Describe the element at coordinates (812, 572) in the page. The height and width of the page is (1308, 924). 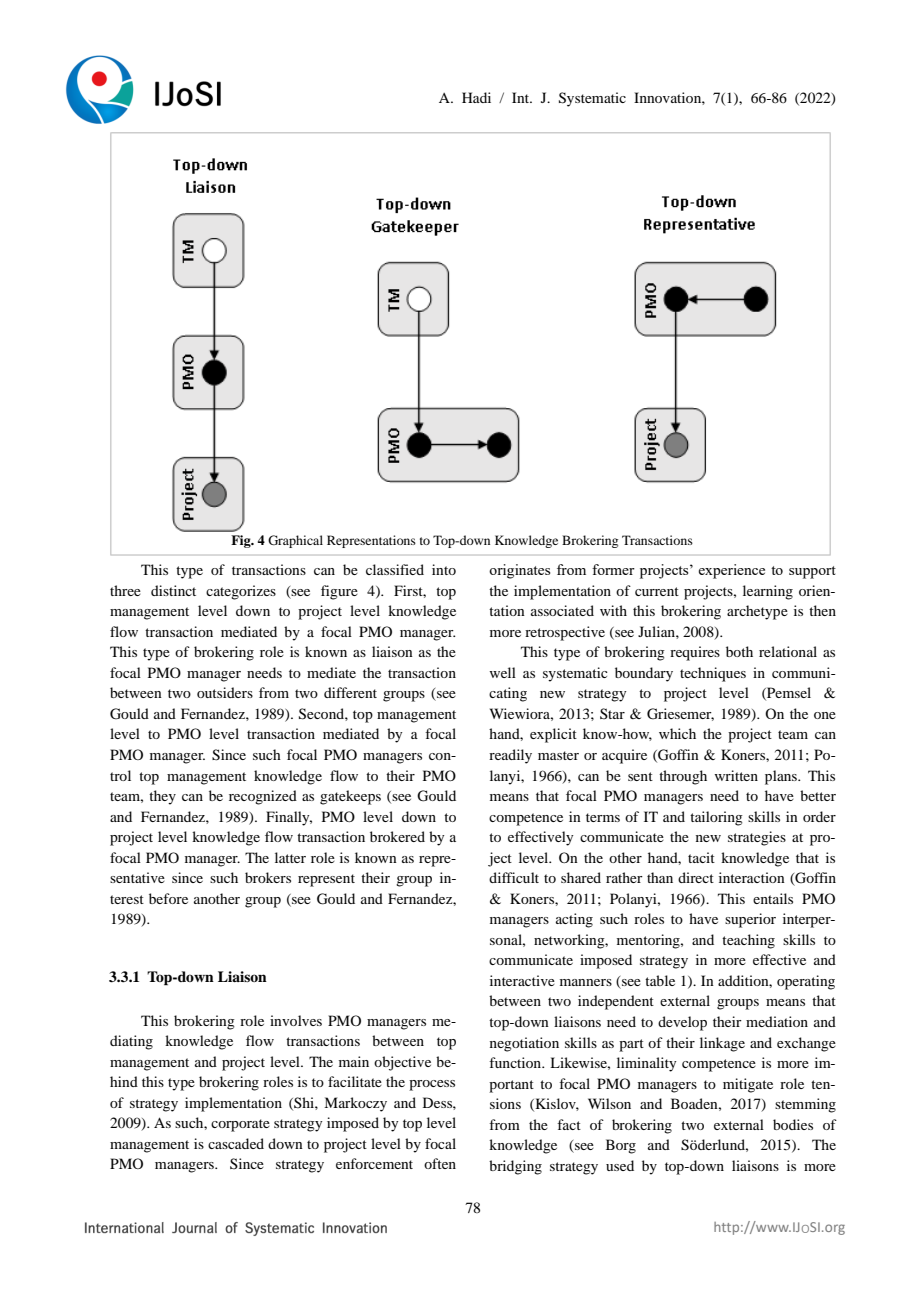
I see `support` at that location.
